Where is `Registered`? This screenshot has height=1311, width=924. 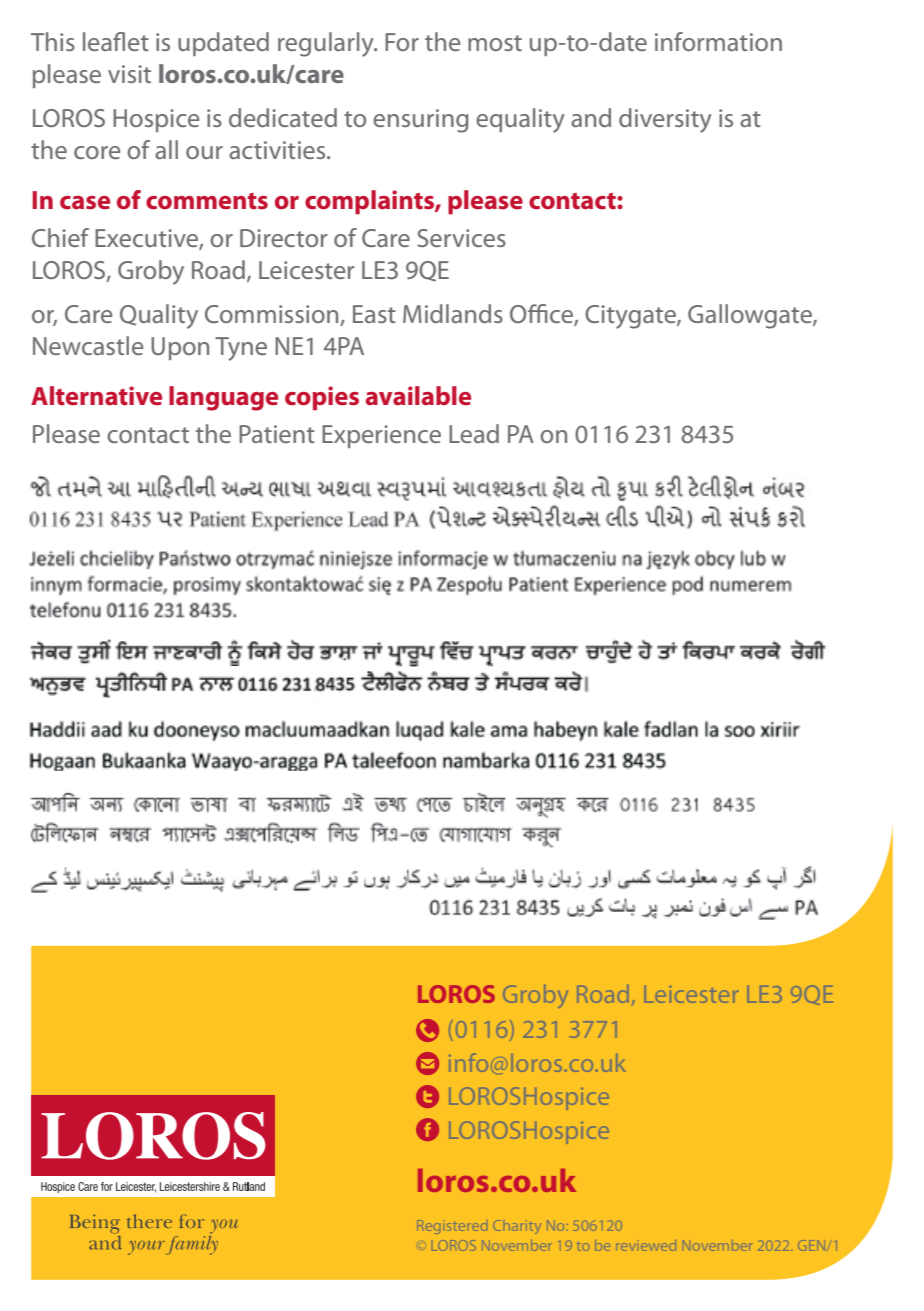 Registered is located at coordinates (452, 1227).
